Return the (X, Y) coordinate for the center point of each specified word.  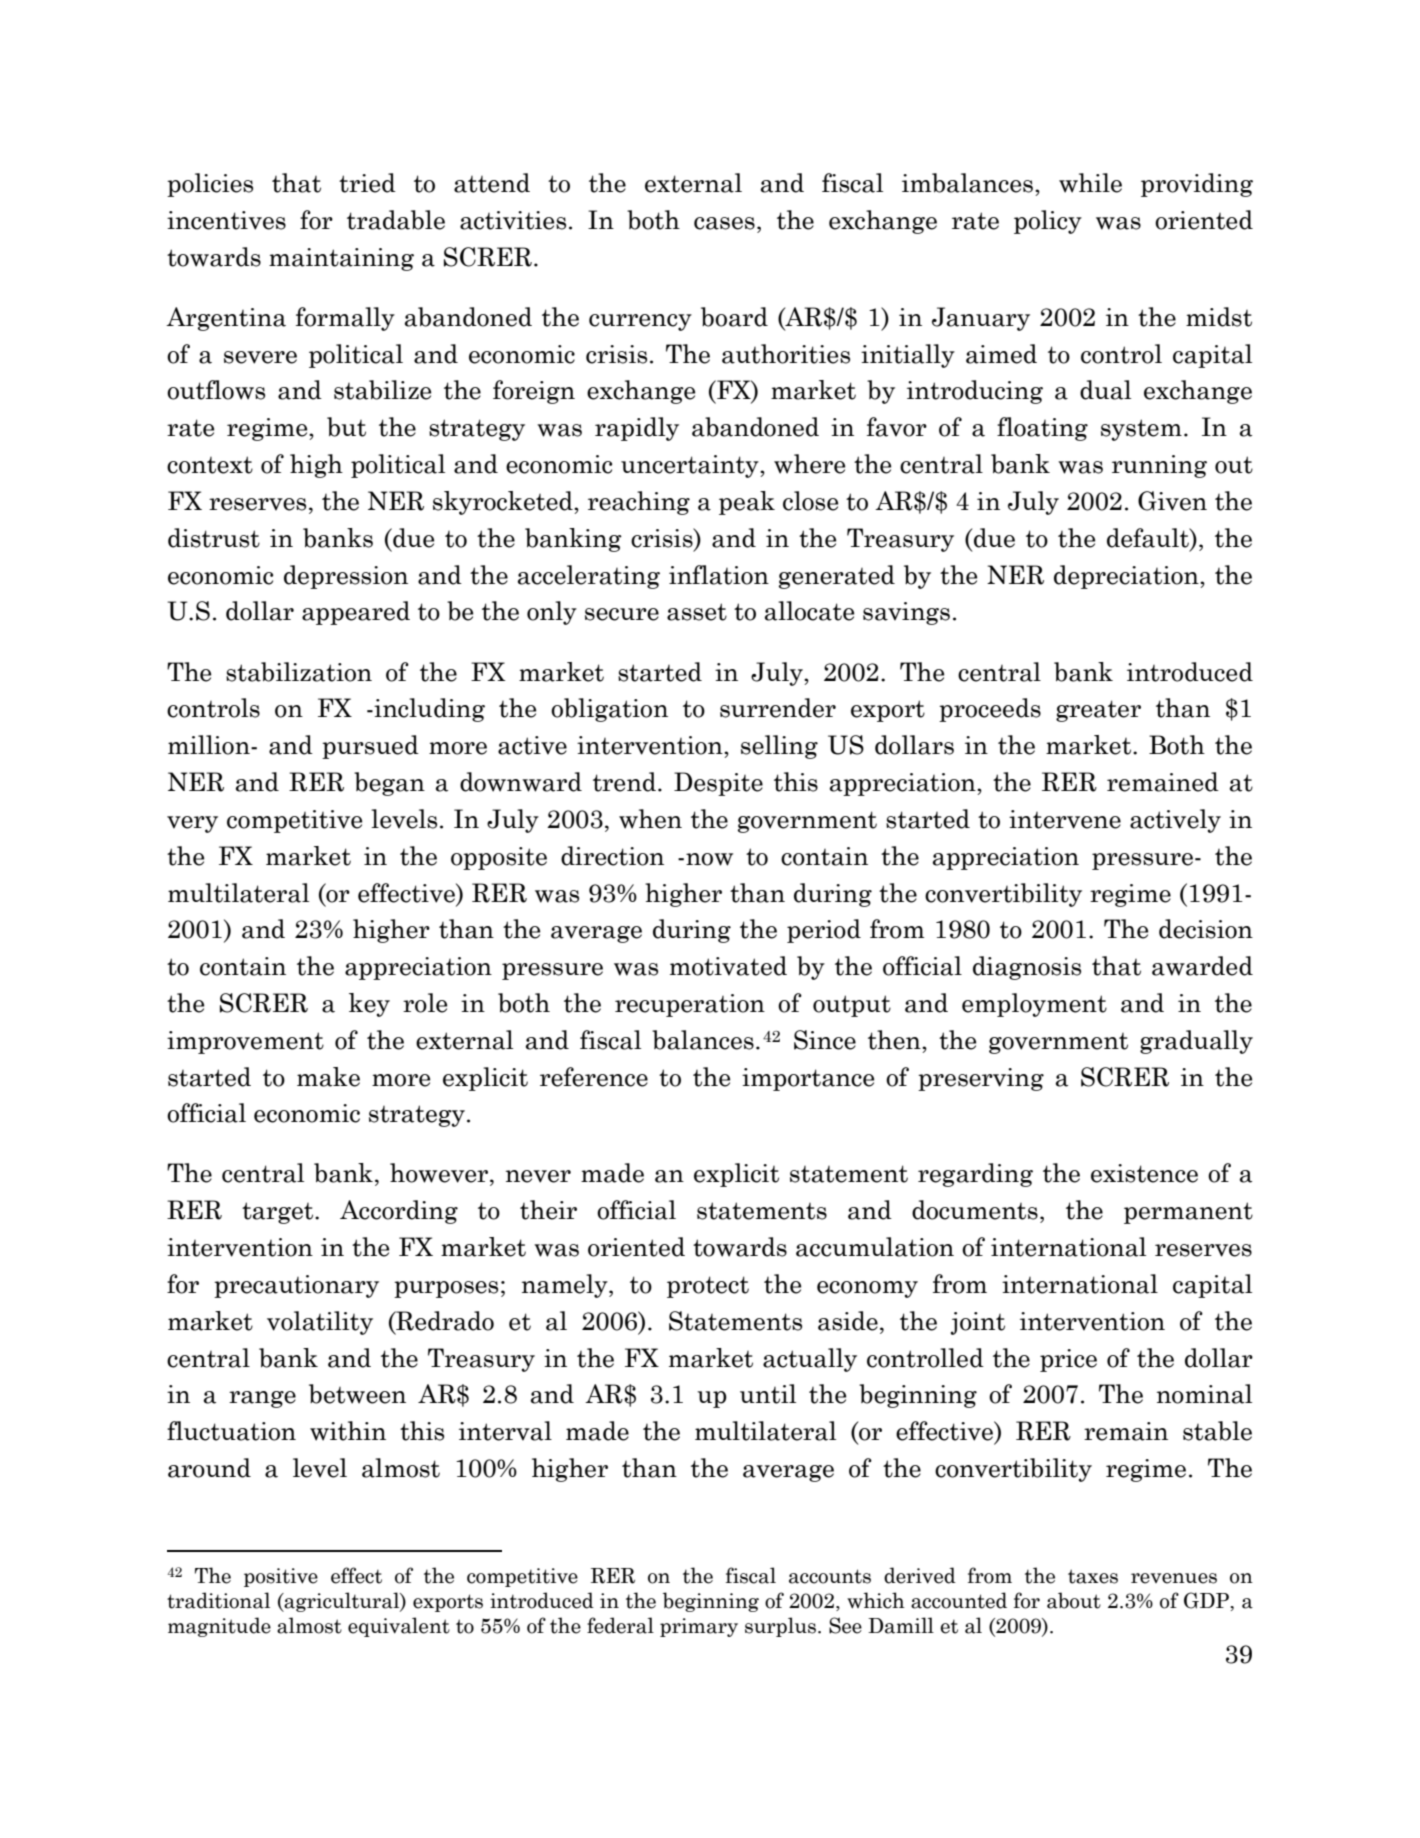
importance (808, 1079)
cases (724, 223)
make (328, 1077)
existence (1144, 1173)
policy (1048, 222)
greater (1098, 711)
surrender (778, 708)
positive (281, 1577)
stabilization (299, 672)
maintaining (341, 259)
